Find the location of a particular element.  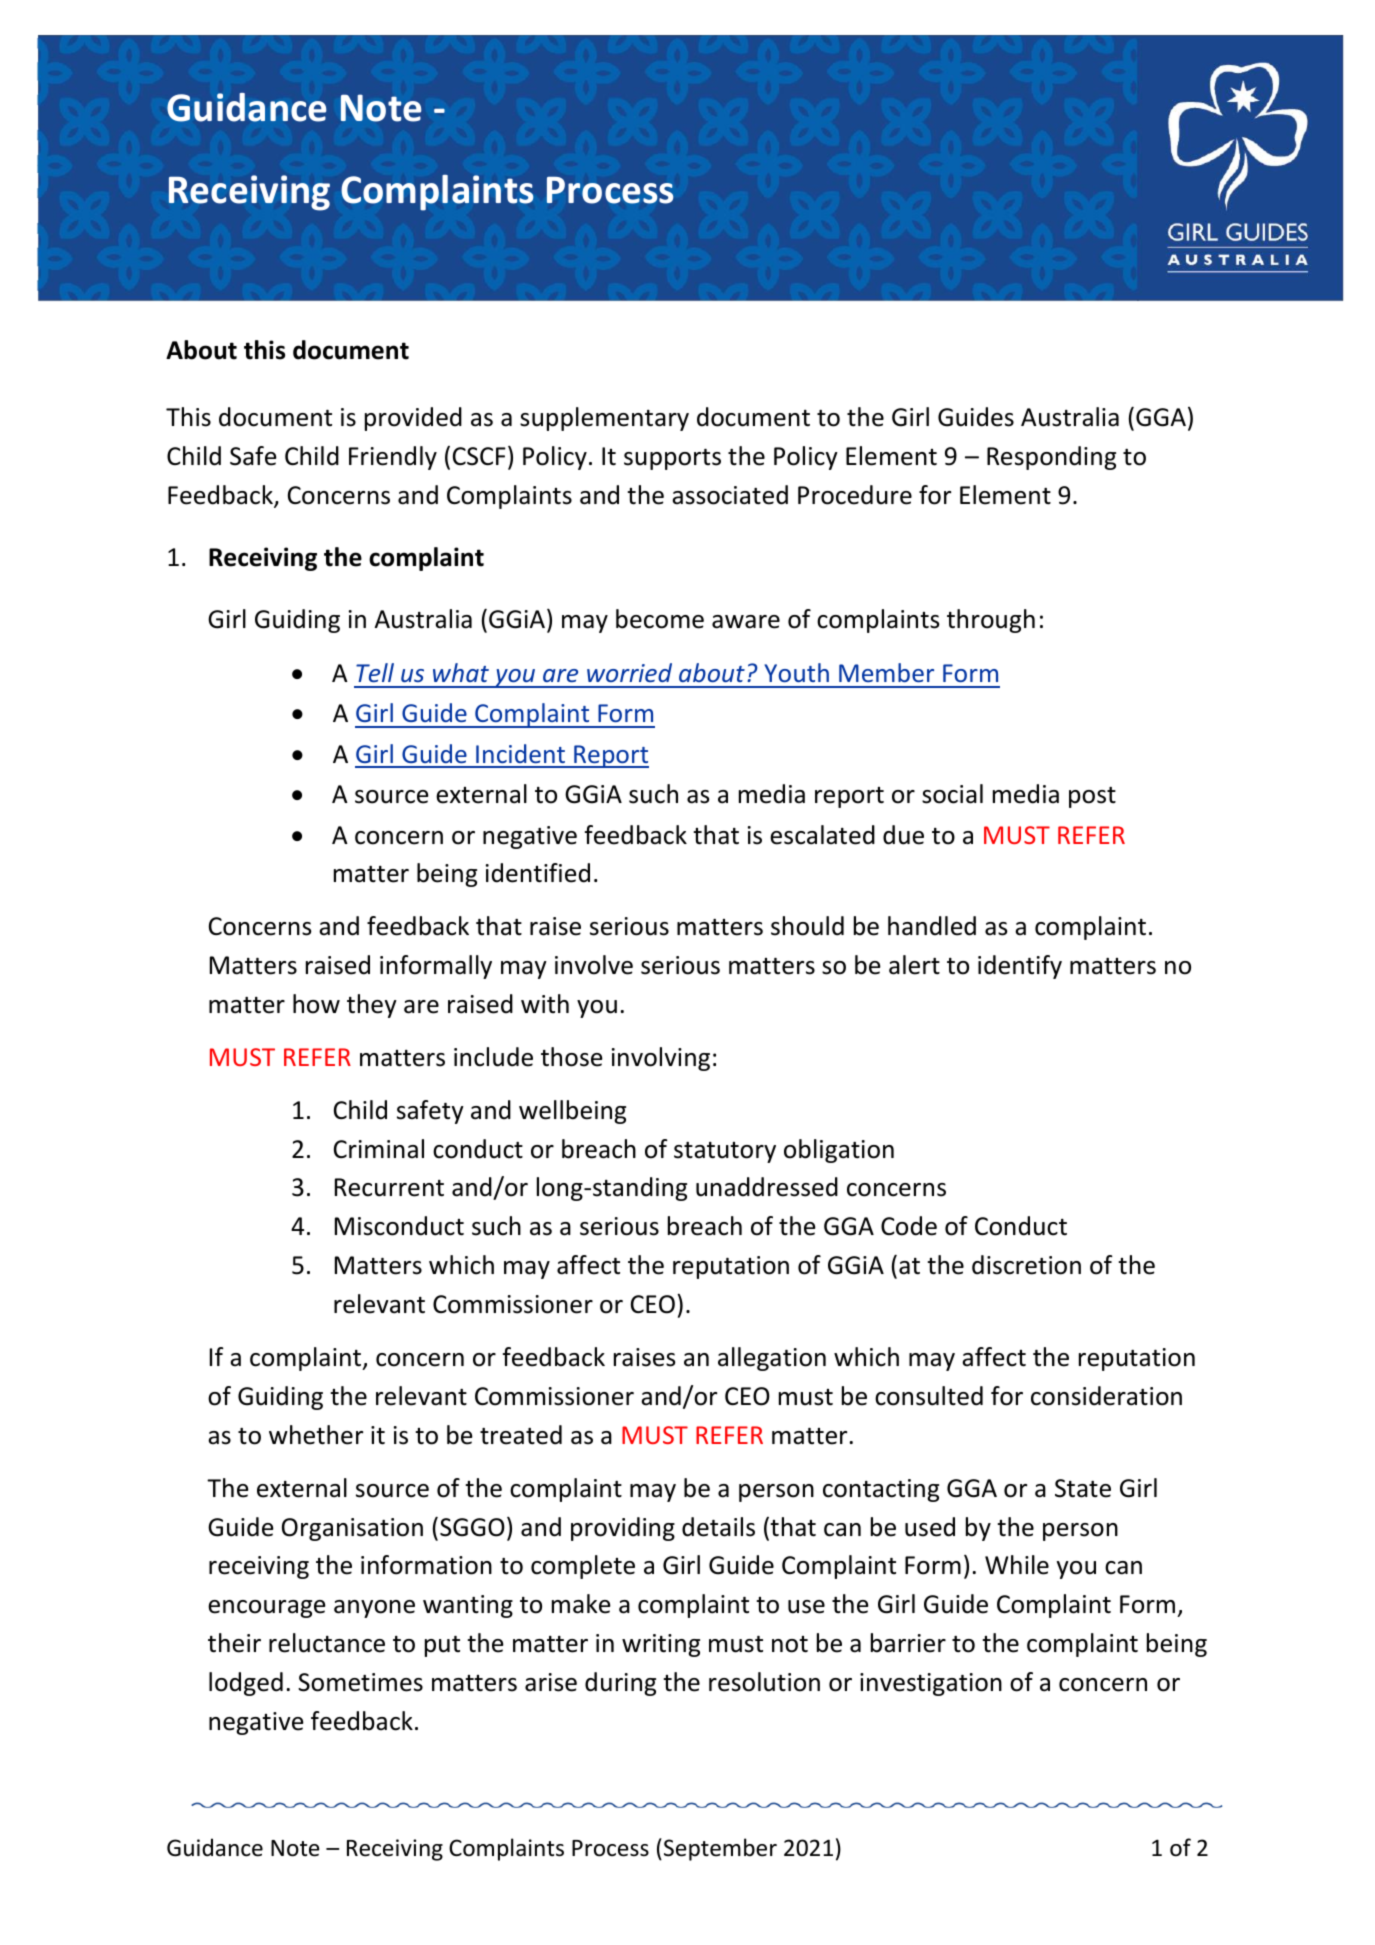

September is located at coordinates (720, 1849).
